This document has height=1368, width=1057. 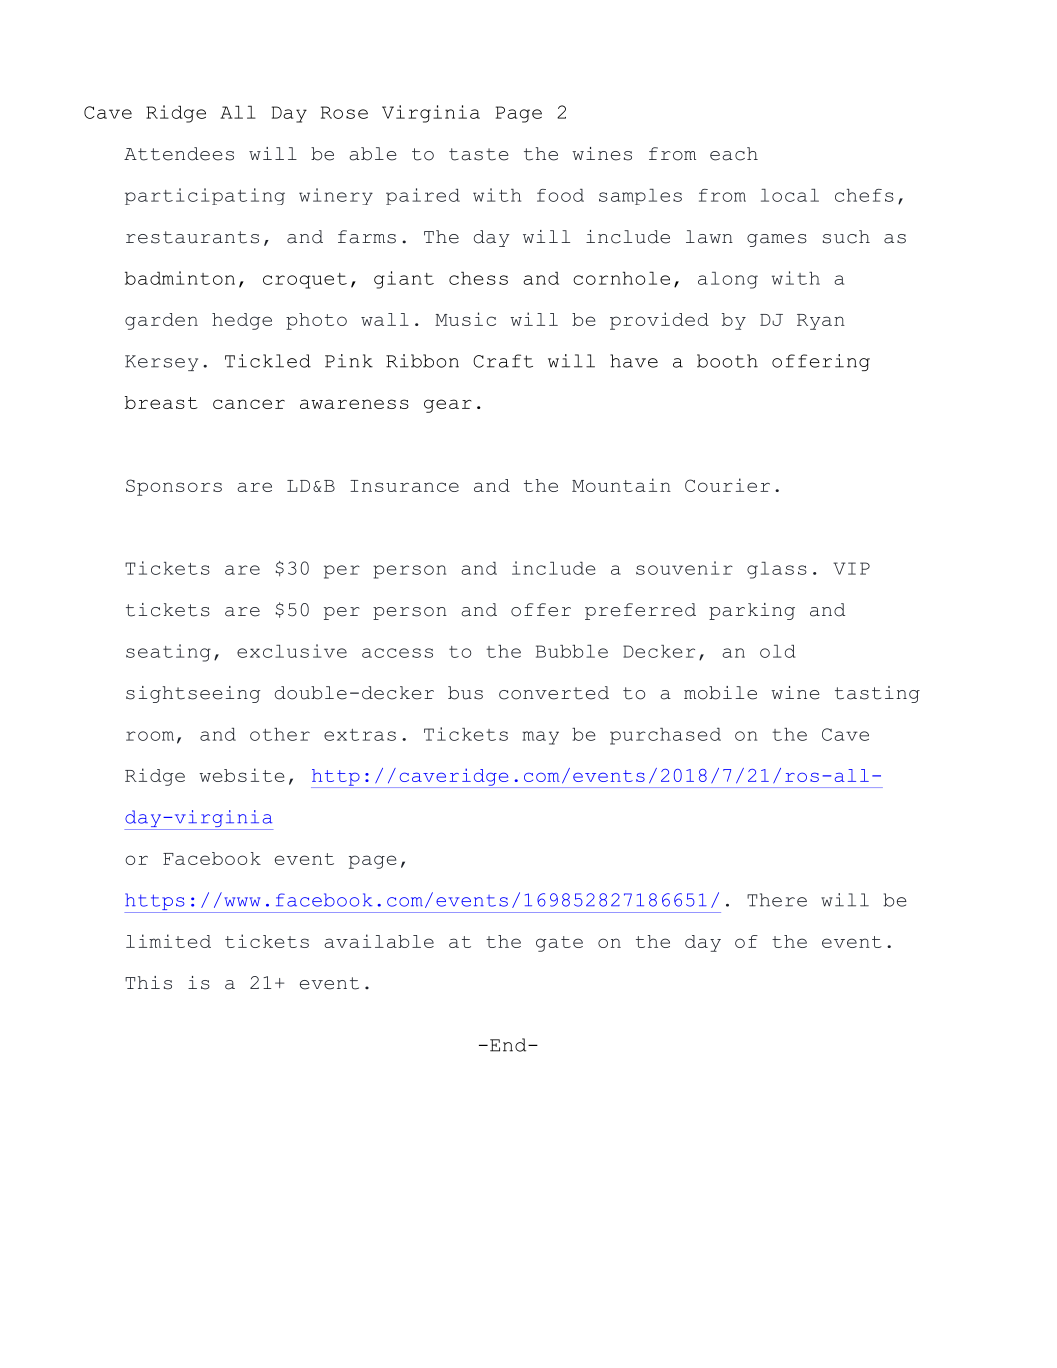 What do you see at coordinates (777, 900) in the document?
I see `There` at bounding box center [777, 900].
